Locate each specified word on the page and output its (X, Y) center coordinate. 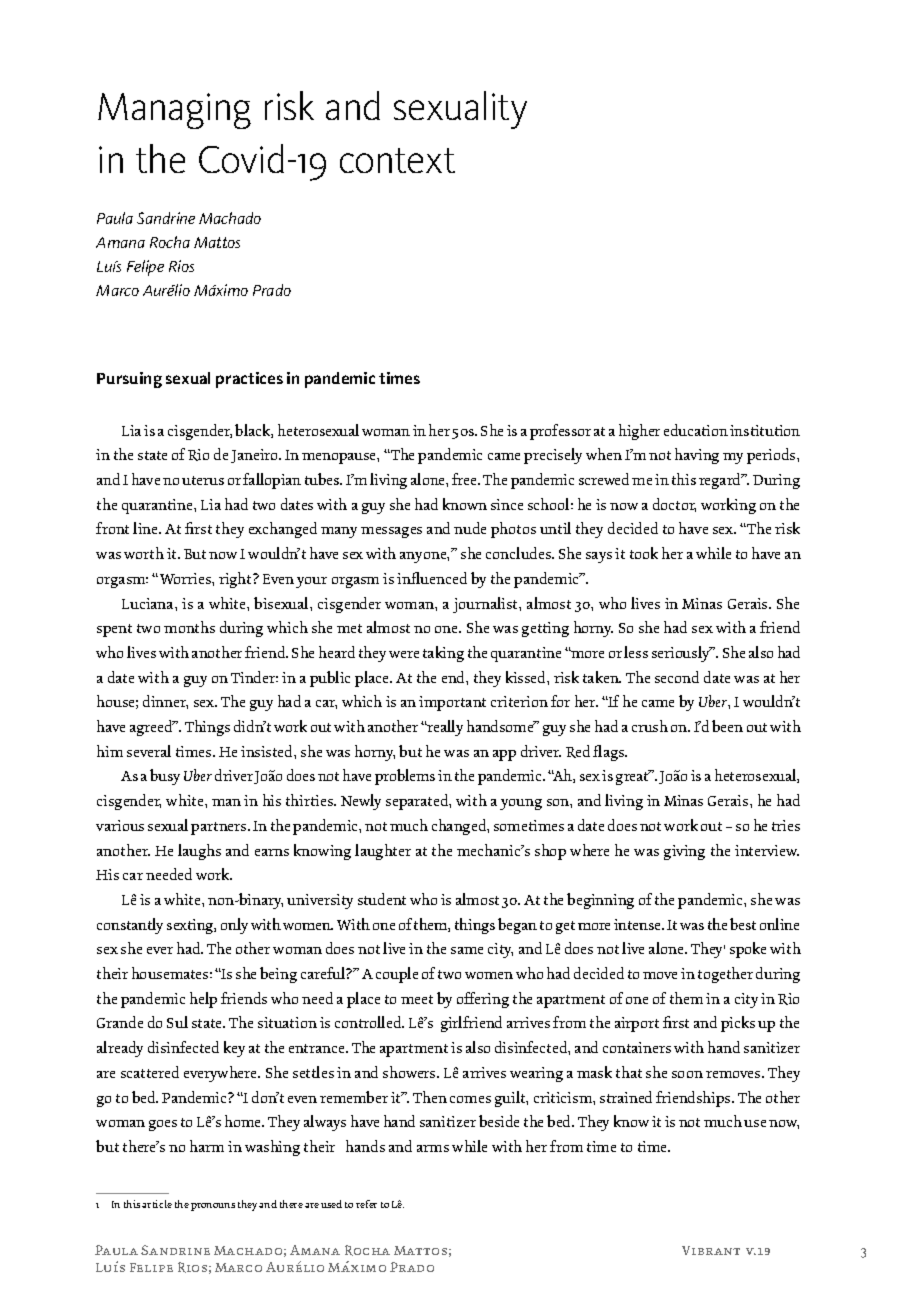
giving (684, 852)
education (696, 430)
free (466, 479)
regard (721, 481)
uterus (203, 480)
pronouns (213, 1207)
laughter (383, 852)
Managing (174, 111)
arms (433, 1148)
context (397, 160)
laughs (199, 852)
